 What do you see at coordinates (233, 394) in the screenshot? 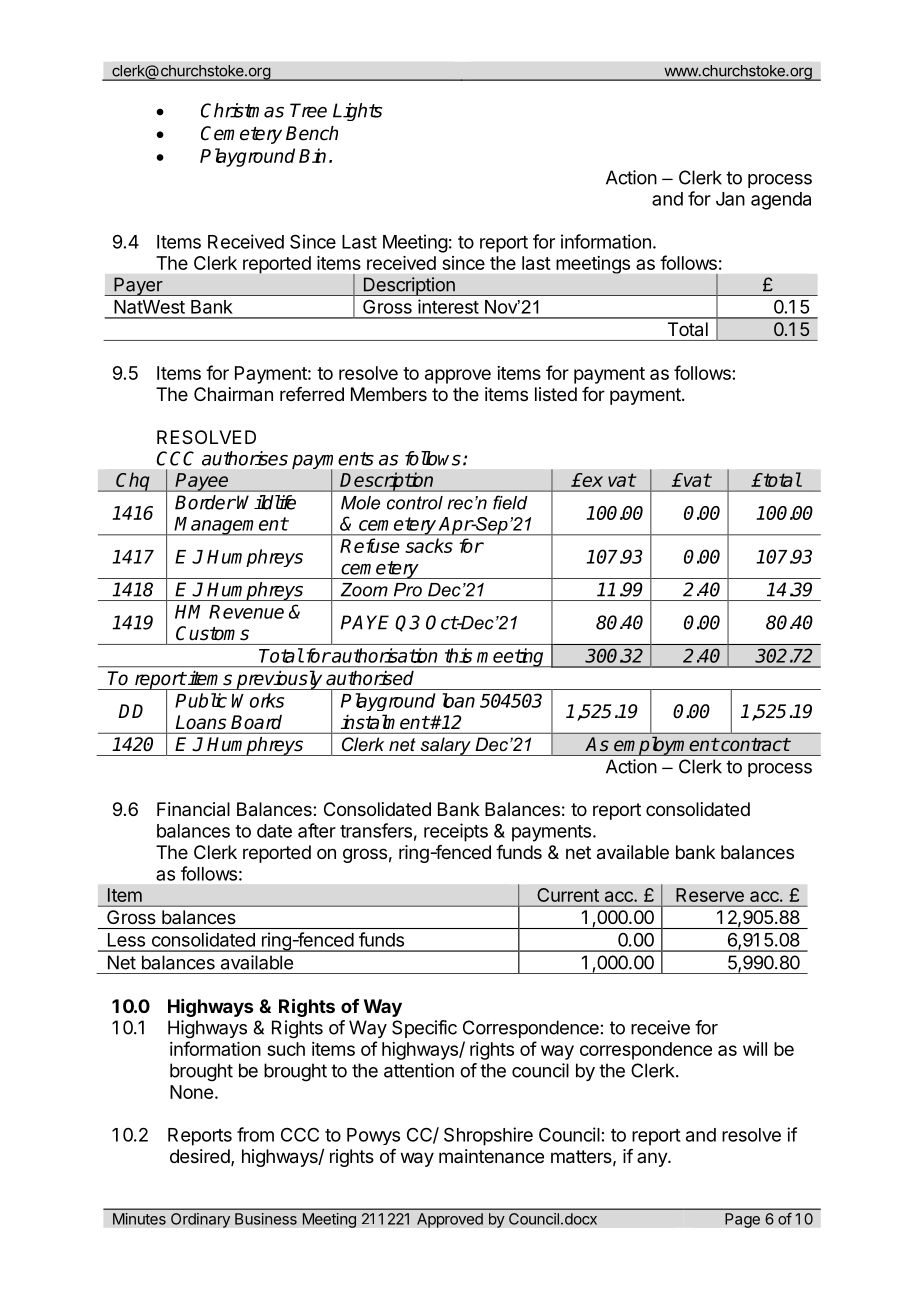
I see `Chairman` at bounding box center [233, 394].
